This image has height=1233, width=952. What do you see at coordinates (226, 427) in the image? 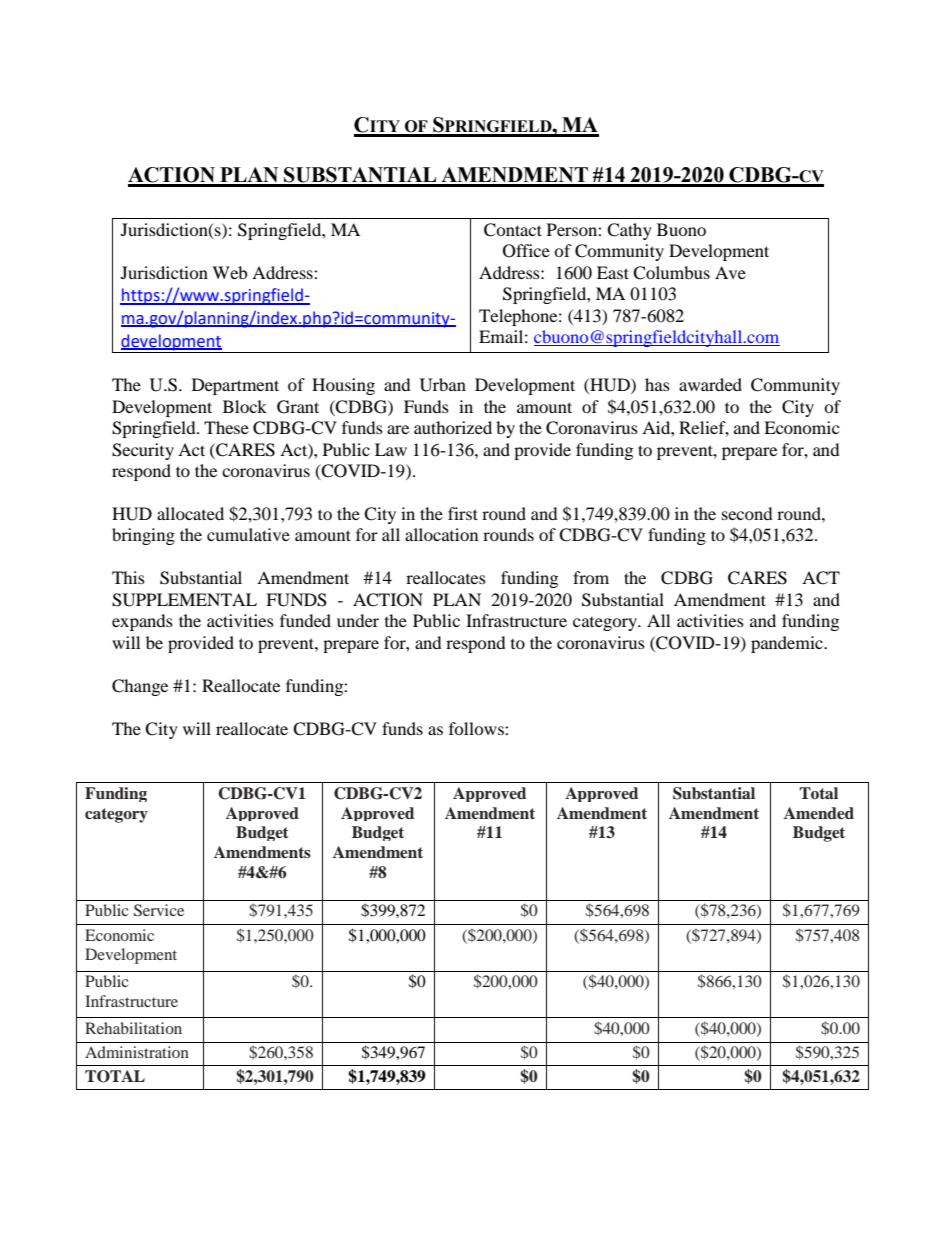
I see `These` at bounding box center [226, 427].
